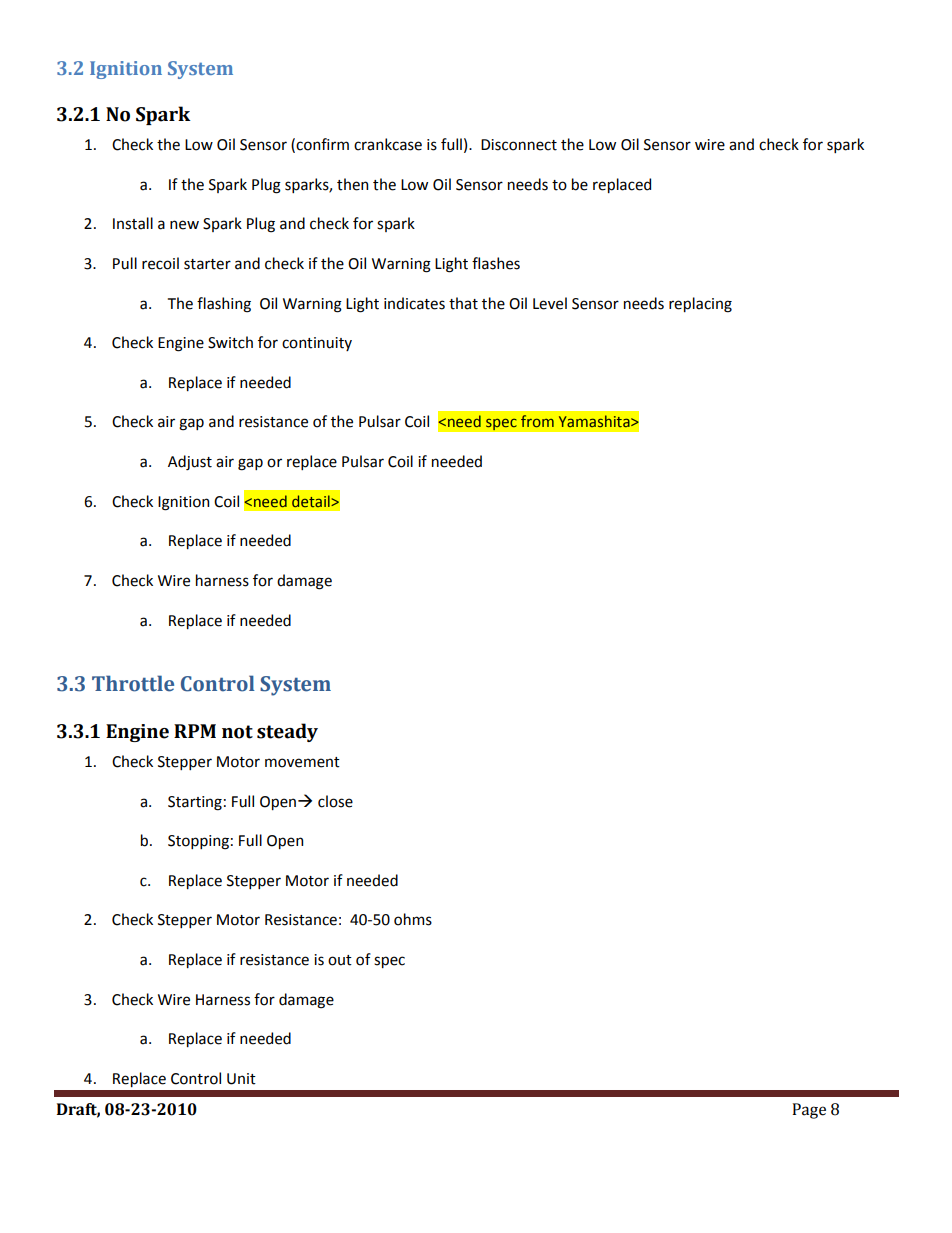  I want to click on replacing, so click(700, 305).
